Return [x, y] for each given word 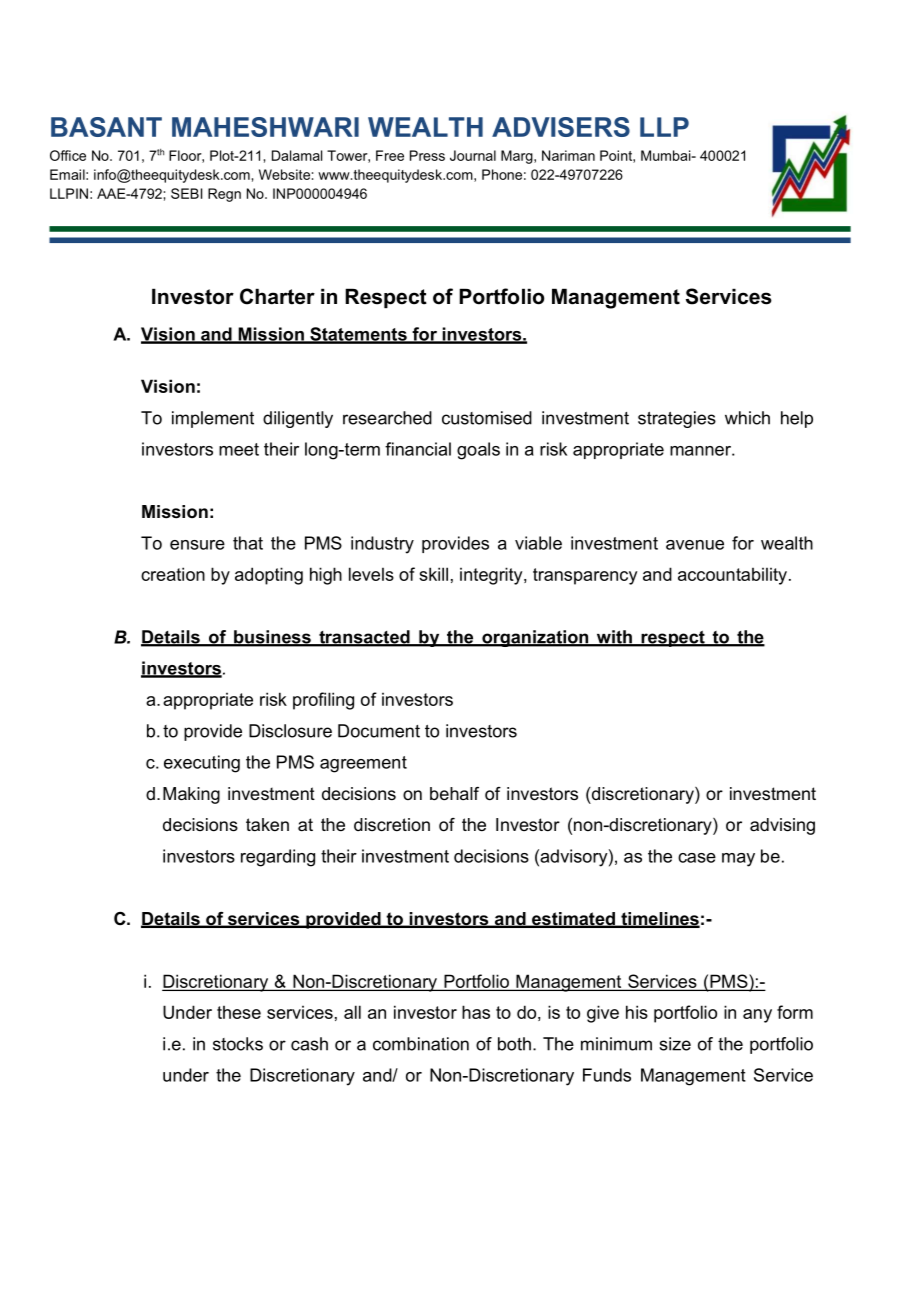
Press [427, 155]
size [675, 1044]
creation [173, 574]
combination [421, 1044]
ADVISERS [561, 127]
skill [433, 574]
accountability [732, 576]
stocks [238, 1044]
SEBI [186, 193]
